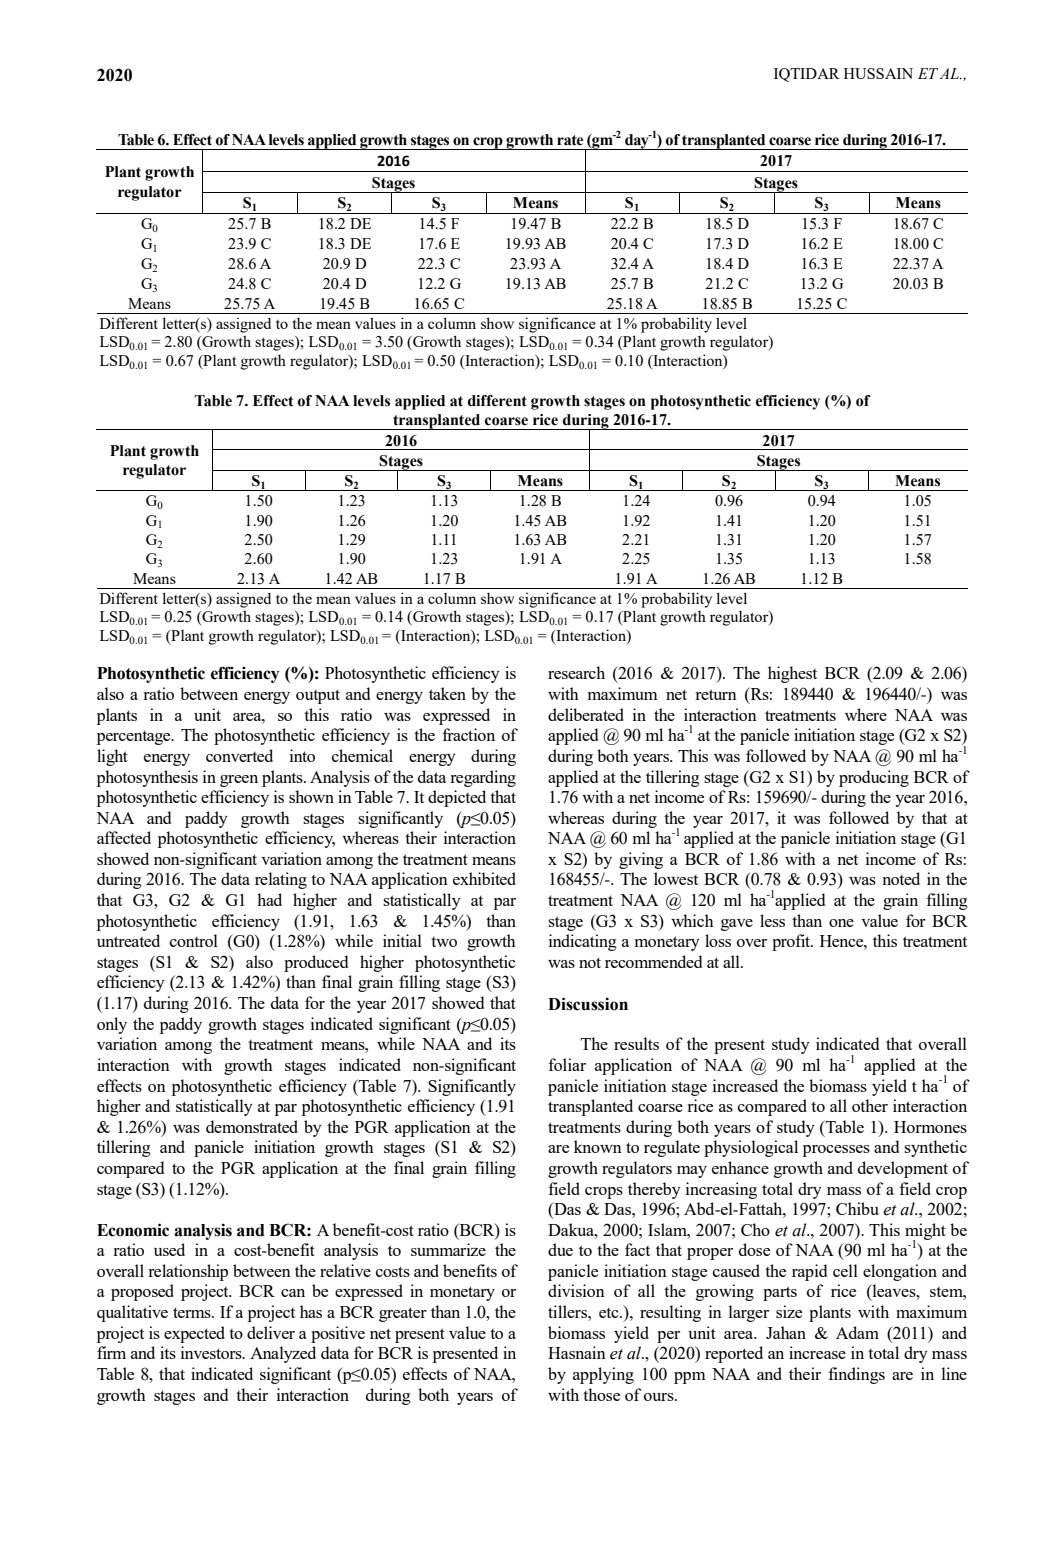  I want to click on highest, so click(792, 674).
